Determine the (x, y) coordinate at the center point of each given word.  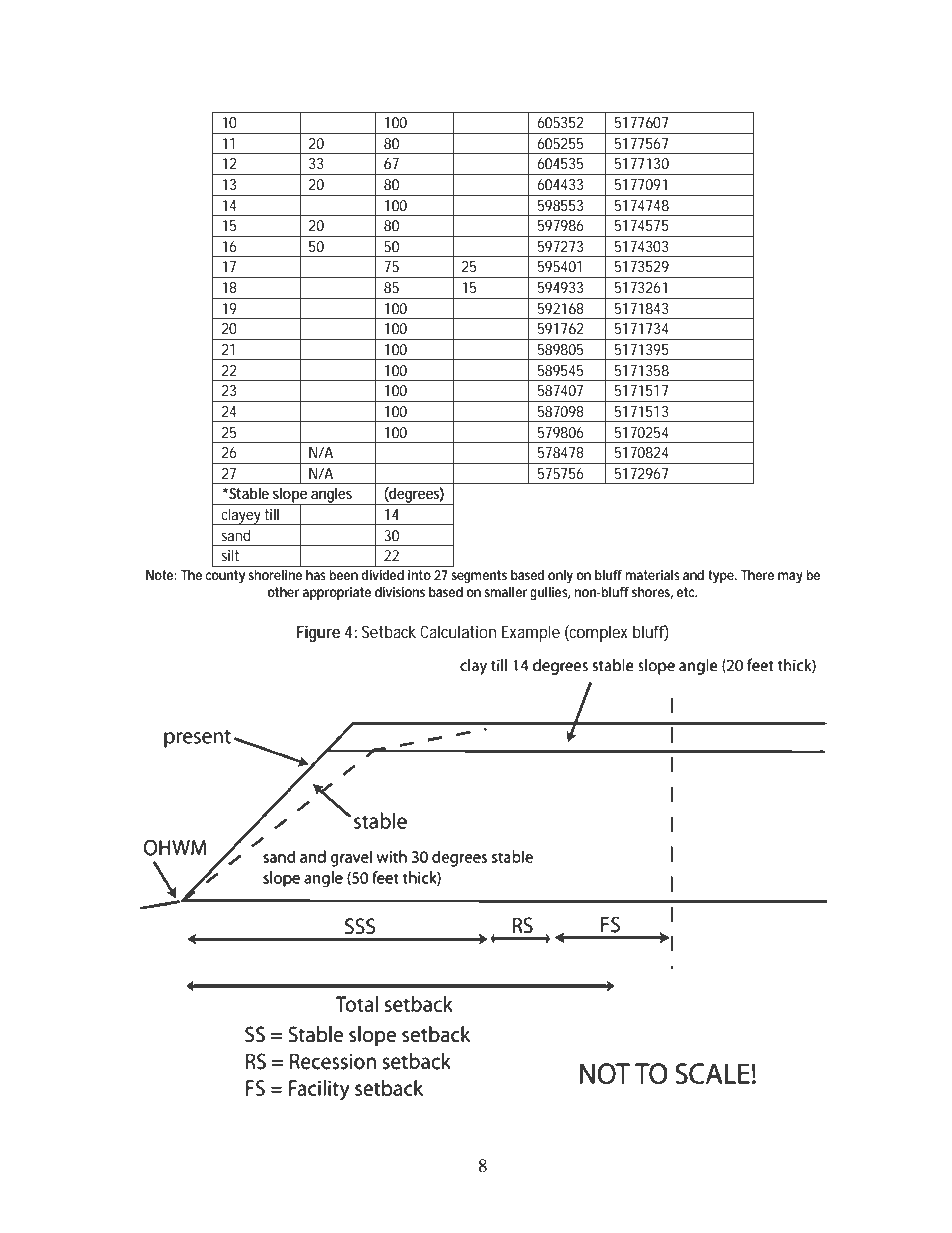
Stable (248, 493)
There (757, 575)
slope (290, 496)
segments (479, 577)
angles (332, 496)
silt (230, 555)
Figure (318, 633)
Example (531, 633)
